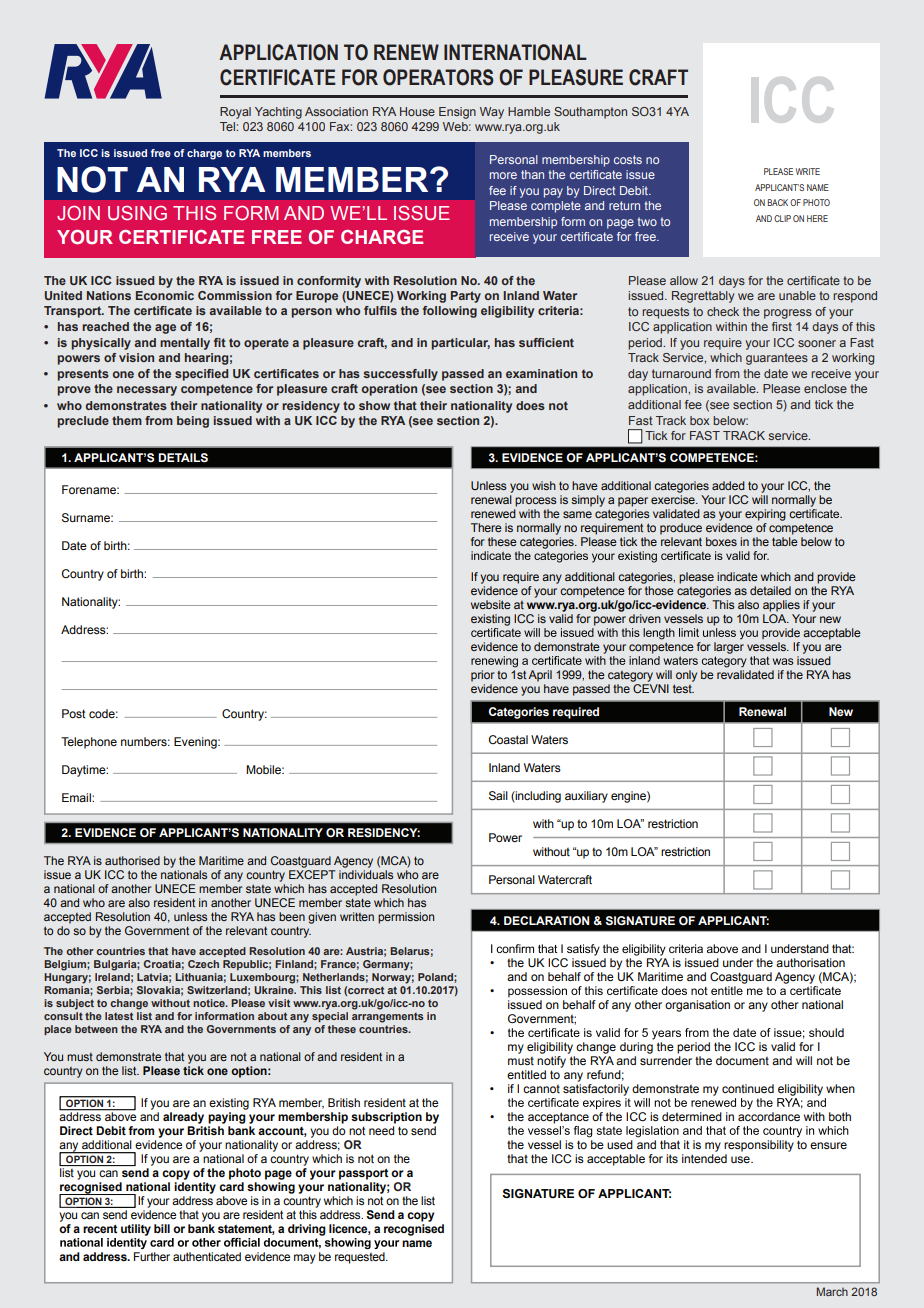  What do you see at coordinates (132, 860) in the screenshot?
I see `authorised` at bounding box center [132, 860].
